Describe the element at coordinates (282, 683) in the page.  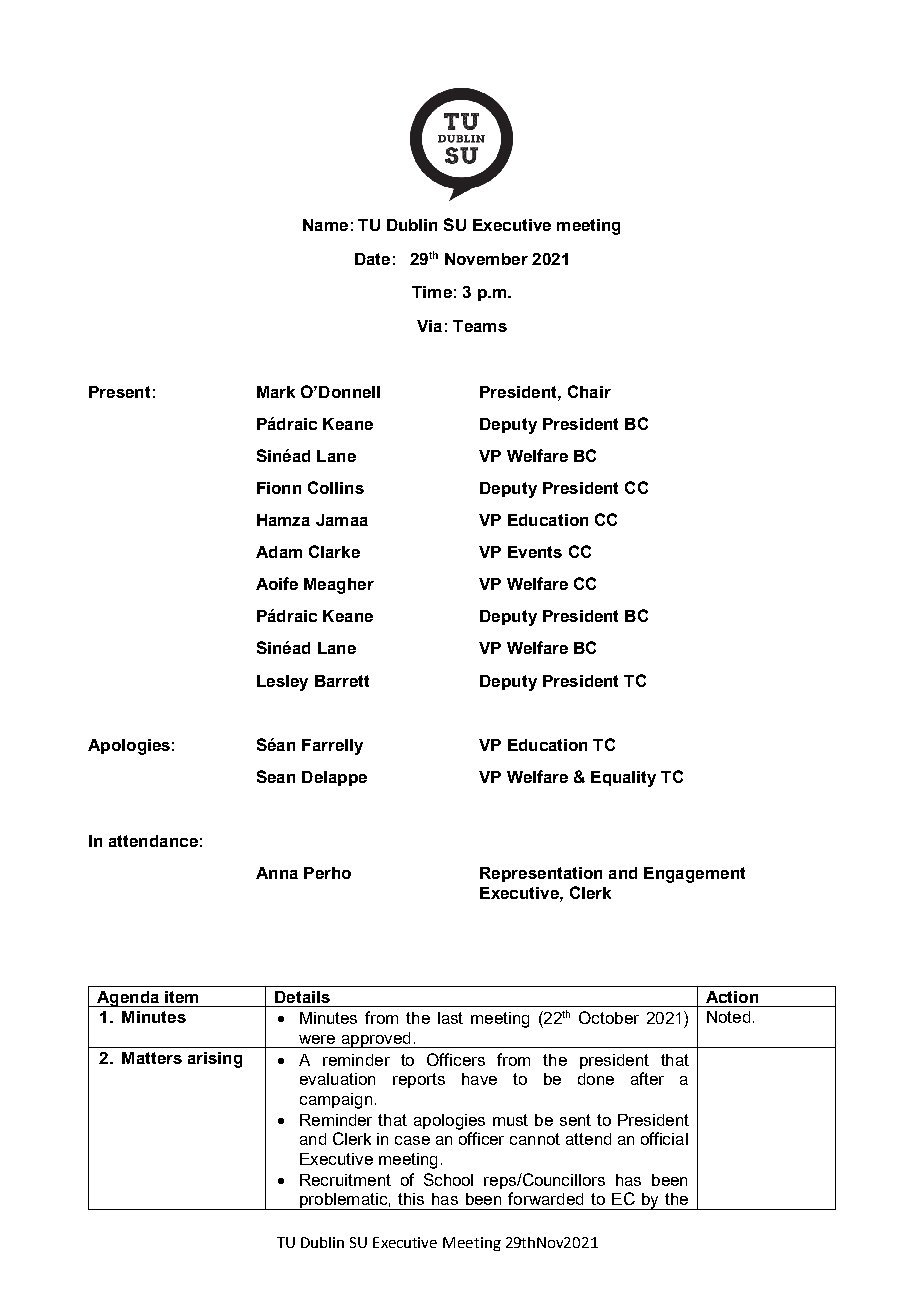
I see `Lesley` at that location.
